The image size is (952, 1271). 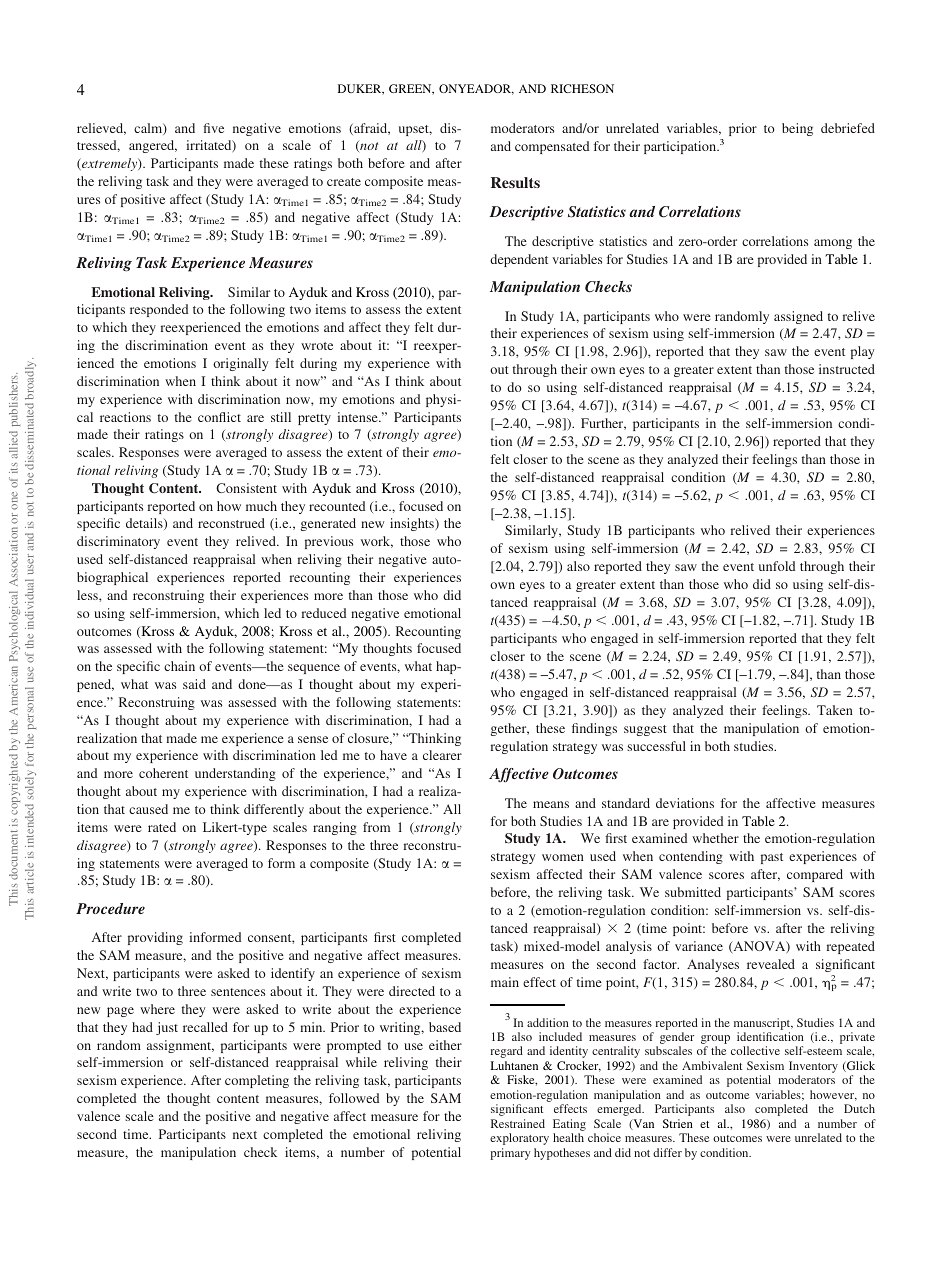 I want to click on being, so click(x=797, y=129).
